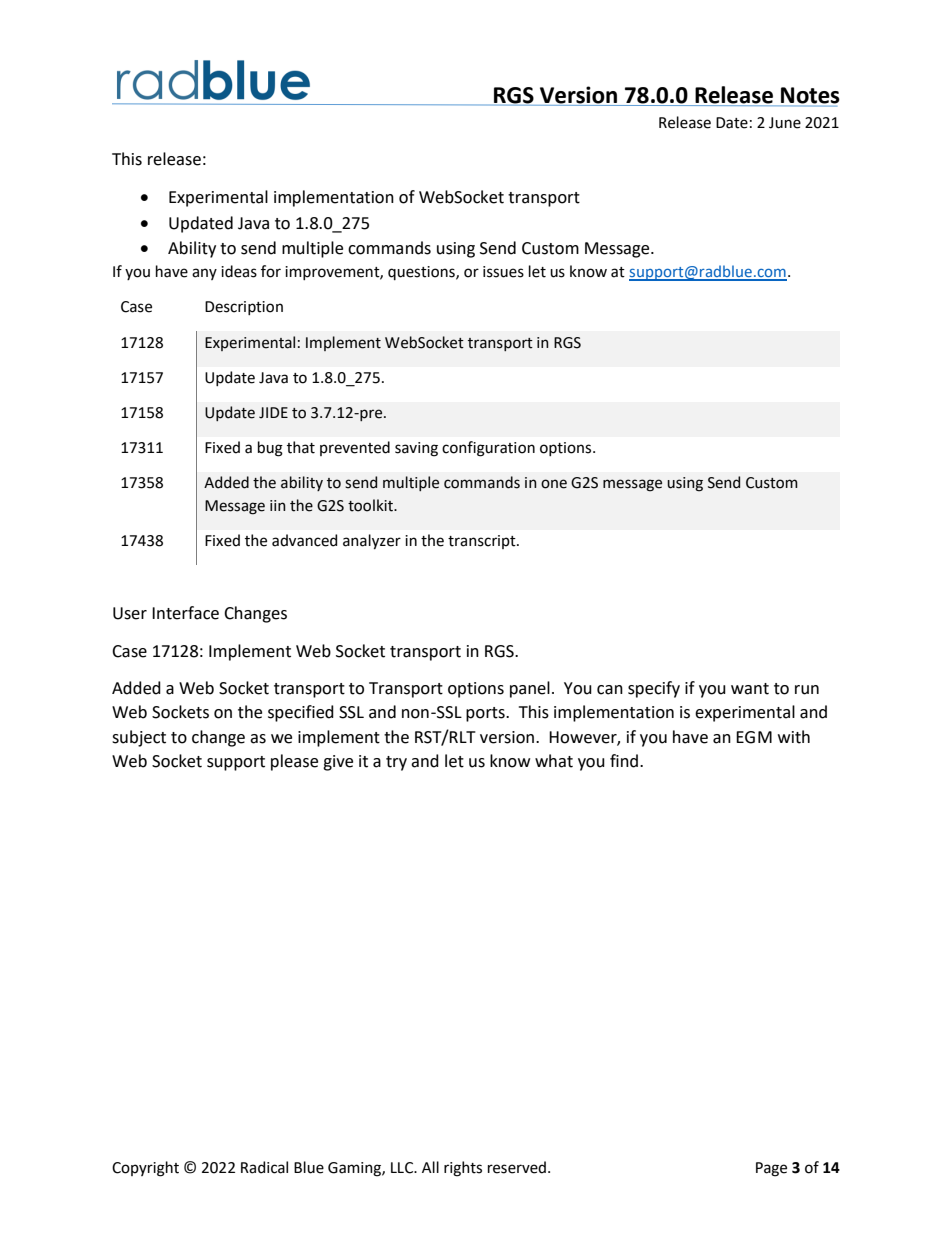 Image resolution: width=952 pixels, height=1233 pixels. What do you see at coordinates (530, 689) in the screenshot?
I see `panel` at bounding box center [530, 689].
